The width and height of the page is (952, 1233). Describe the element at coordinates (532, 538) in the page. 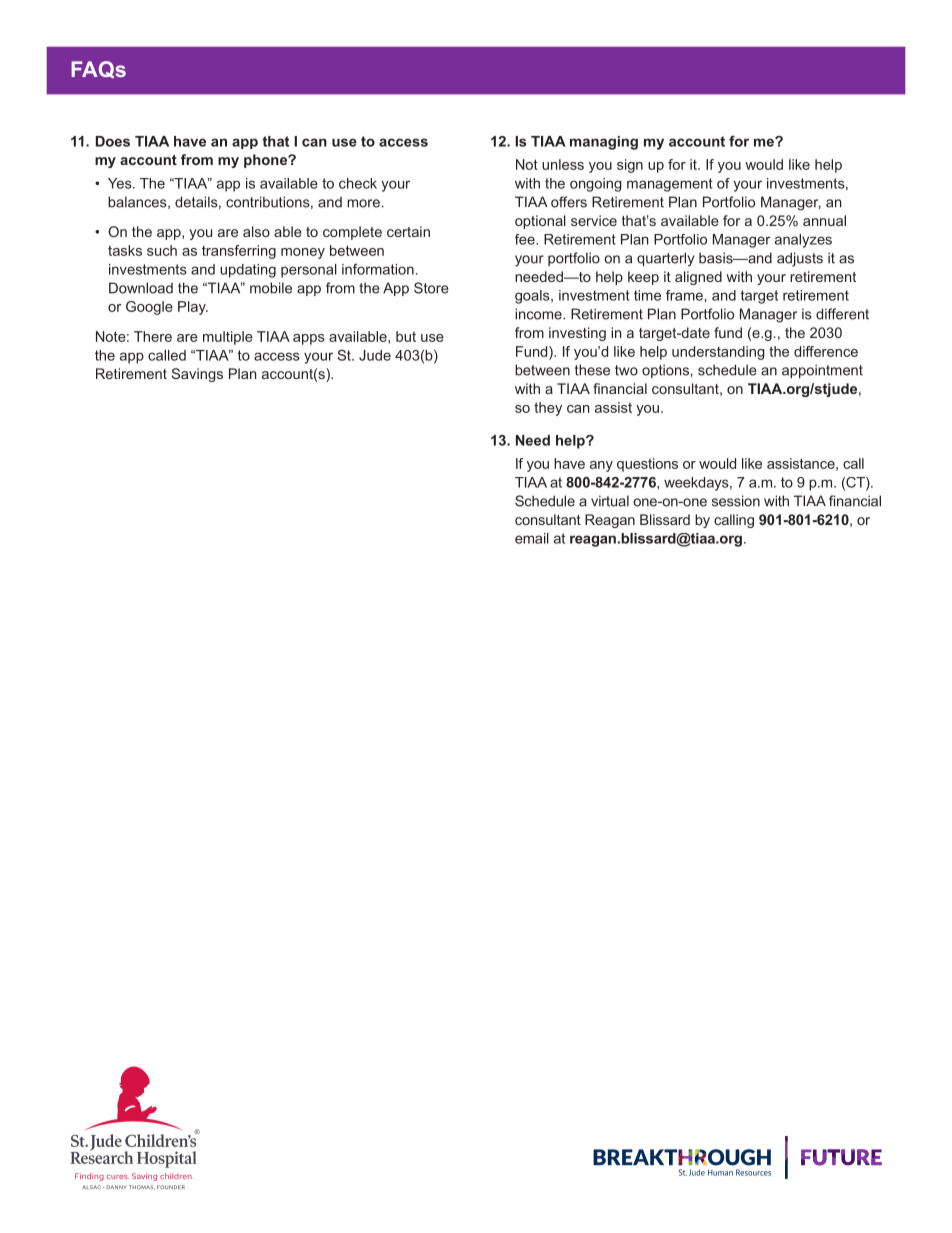

I see `email` at that location.
